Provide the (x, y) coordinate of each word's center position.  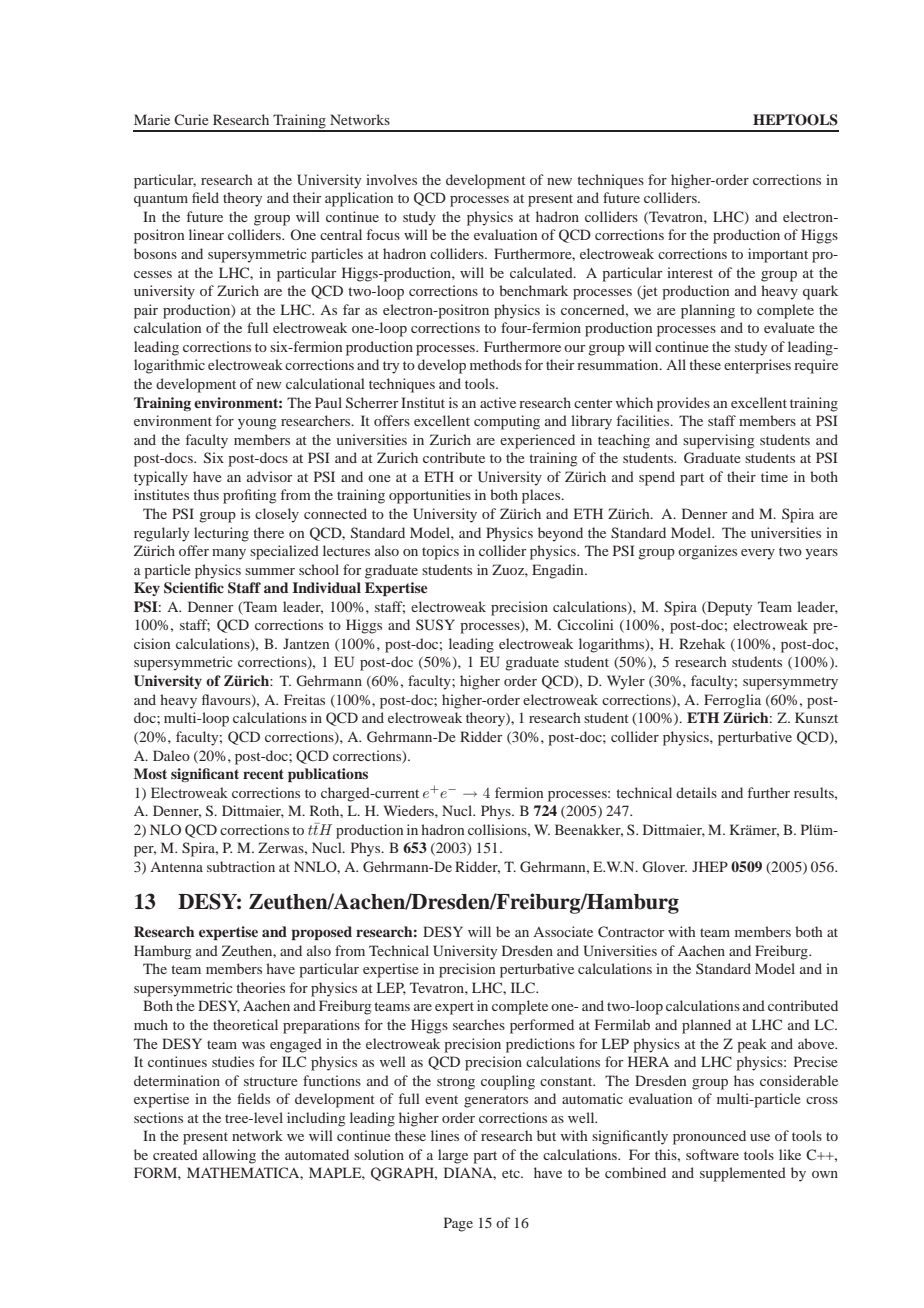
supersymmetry (790, 683)
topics (440, 552)
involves (391, 179)
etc (512, 1173)
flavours (227, 700)
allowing (229, 1156)
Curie (191, 119)
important (778, 255)
